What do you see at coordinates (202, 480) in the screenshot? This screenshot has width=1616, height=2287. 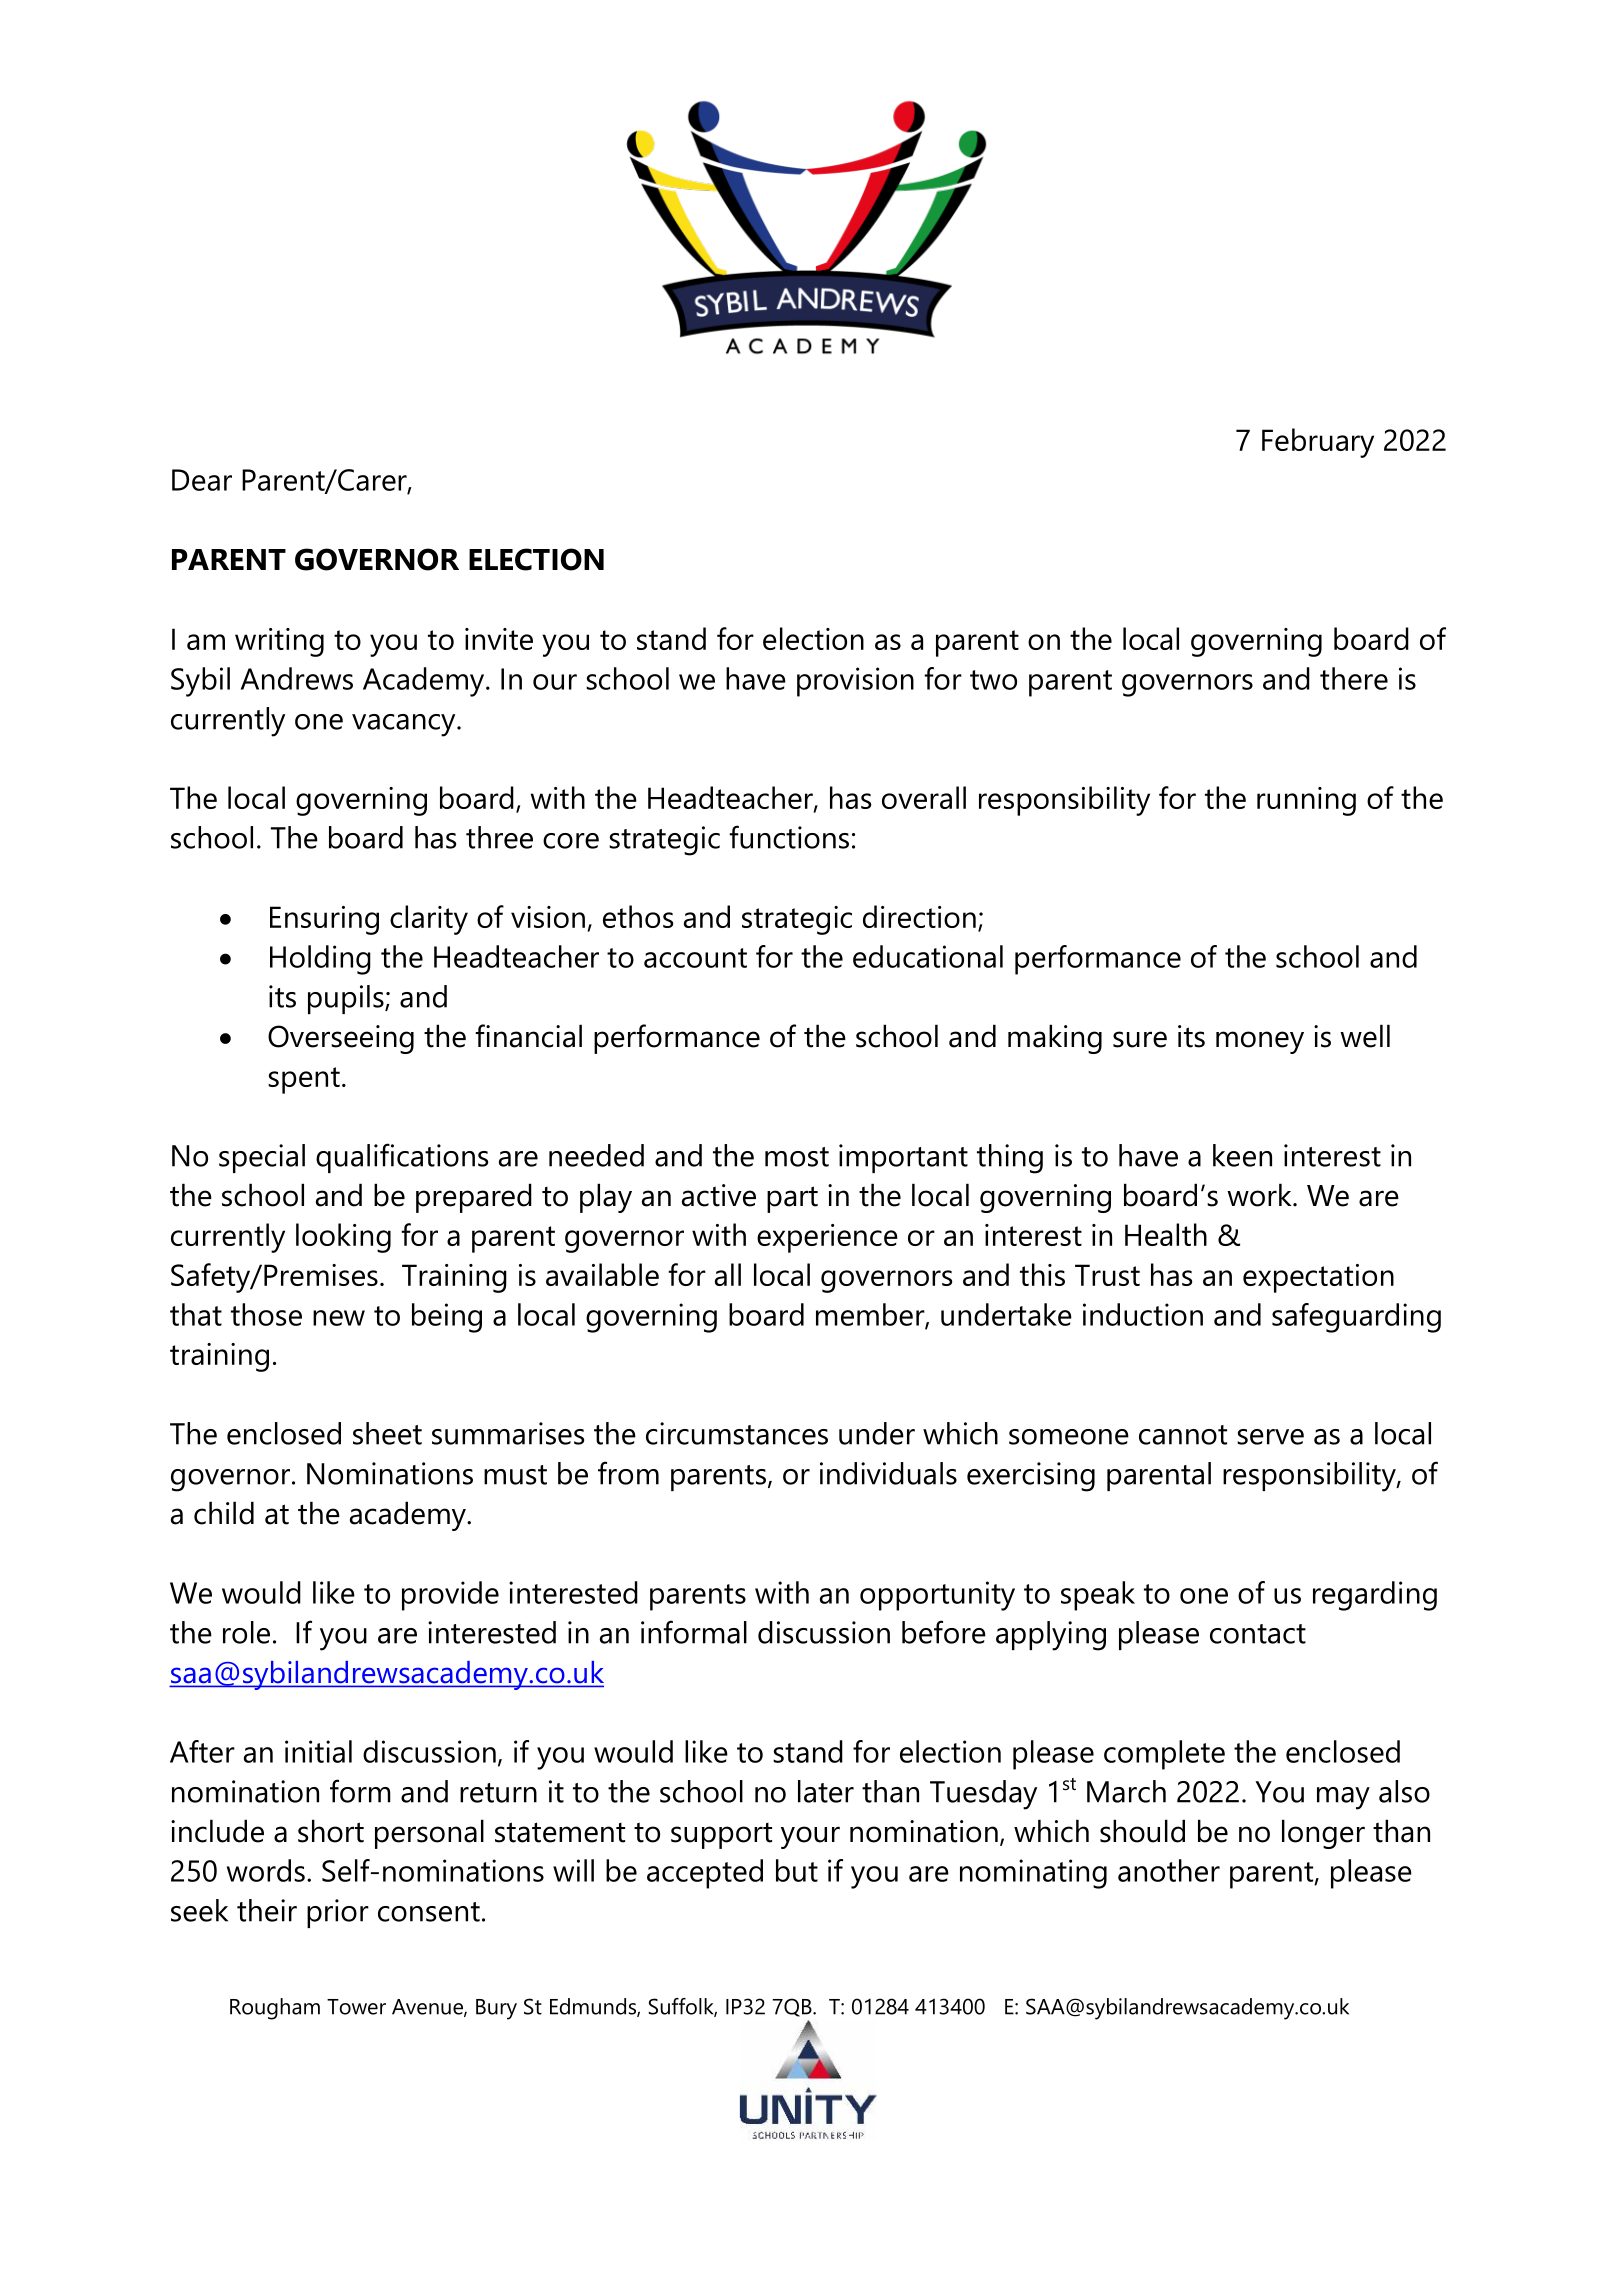 I see `Dear` at bounding box center [202, 480].
